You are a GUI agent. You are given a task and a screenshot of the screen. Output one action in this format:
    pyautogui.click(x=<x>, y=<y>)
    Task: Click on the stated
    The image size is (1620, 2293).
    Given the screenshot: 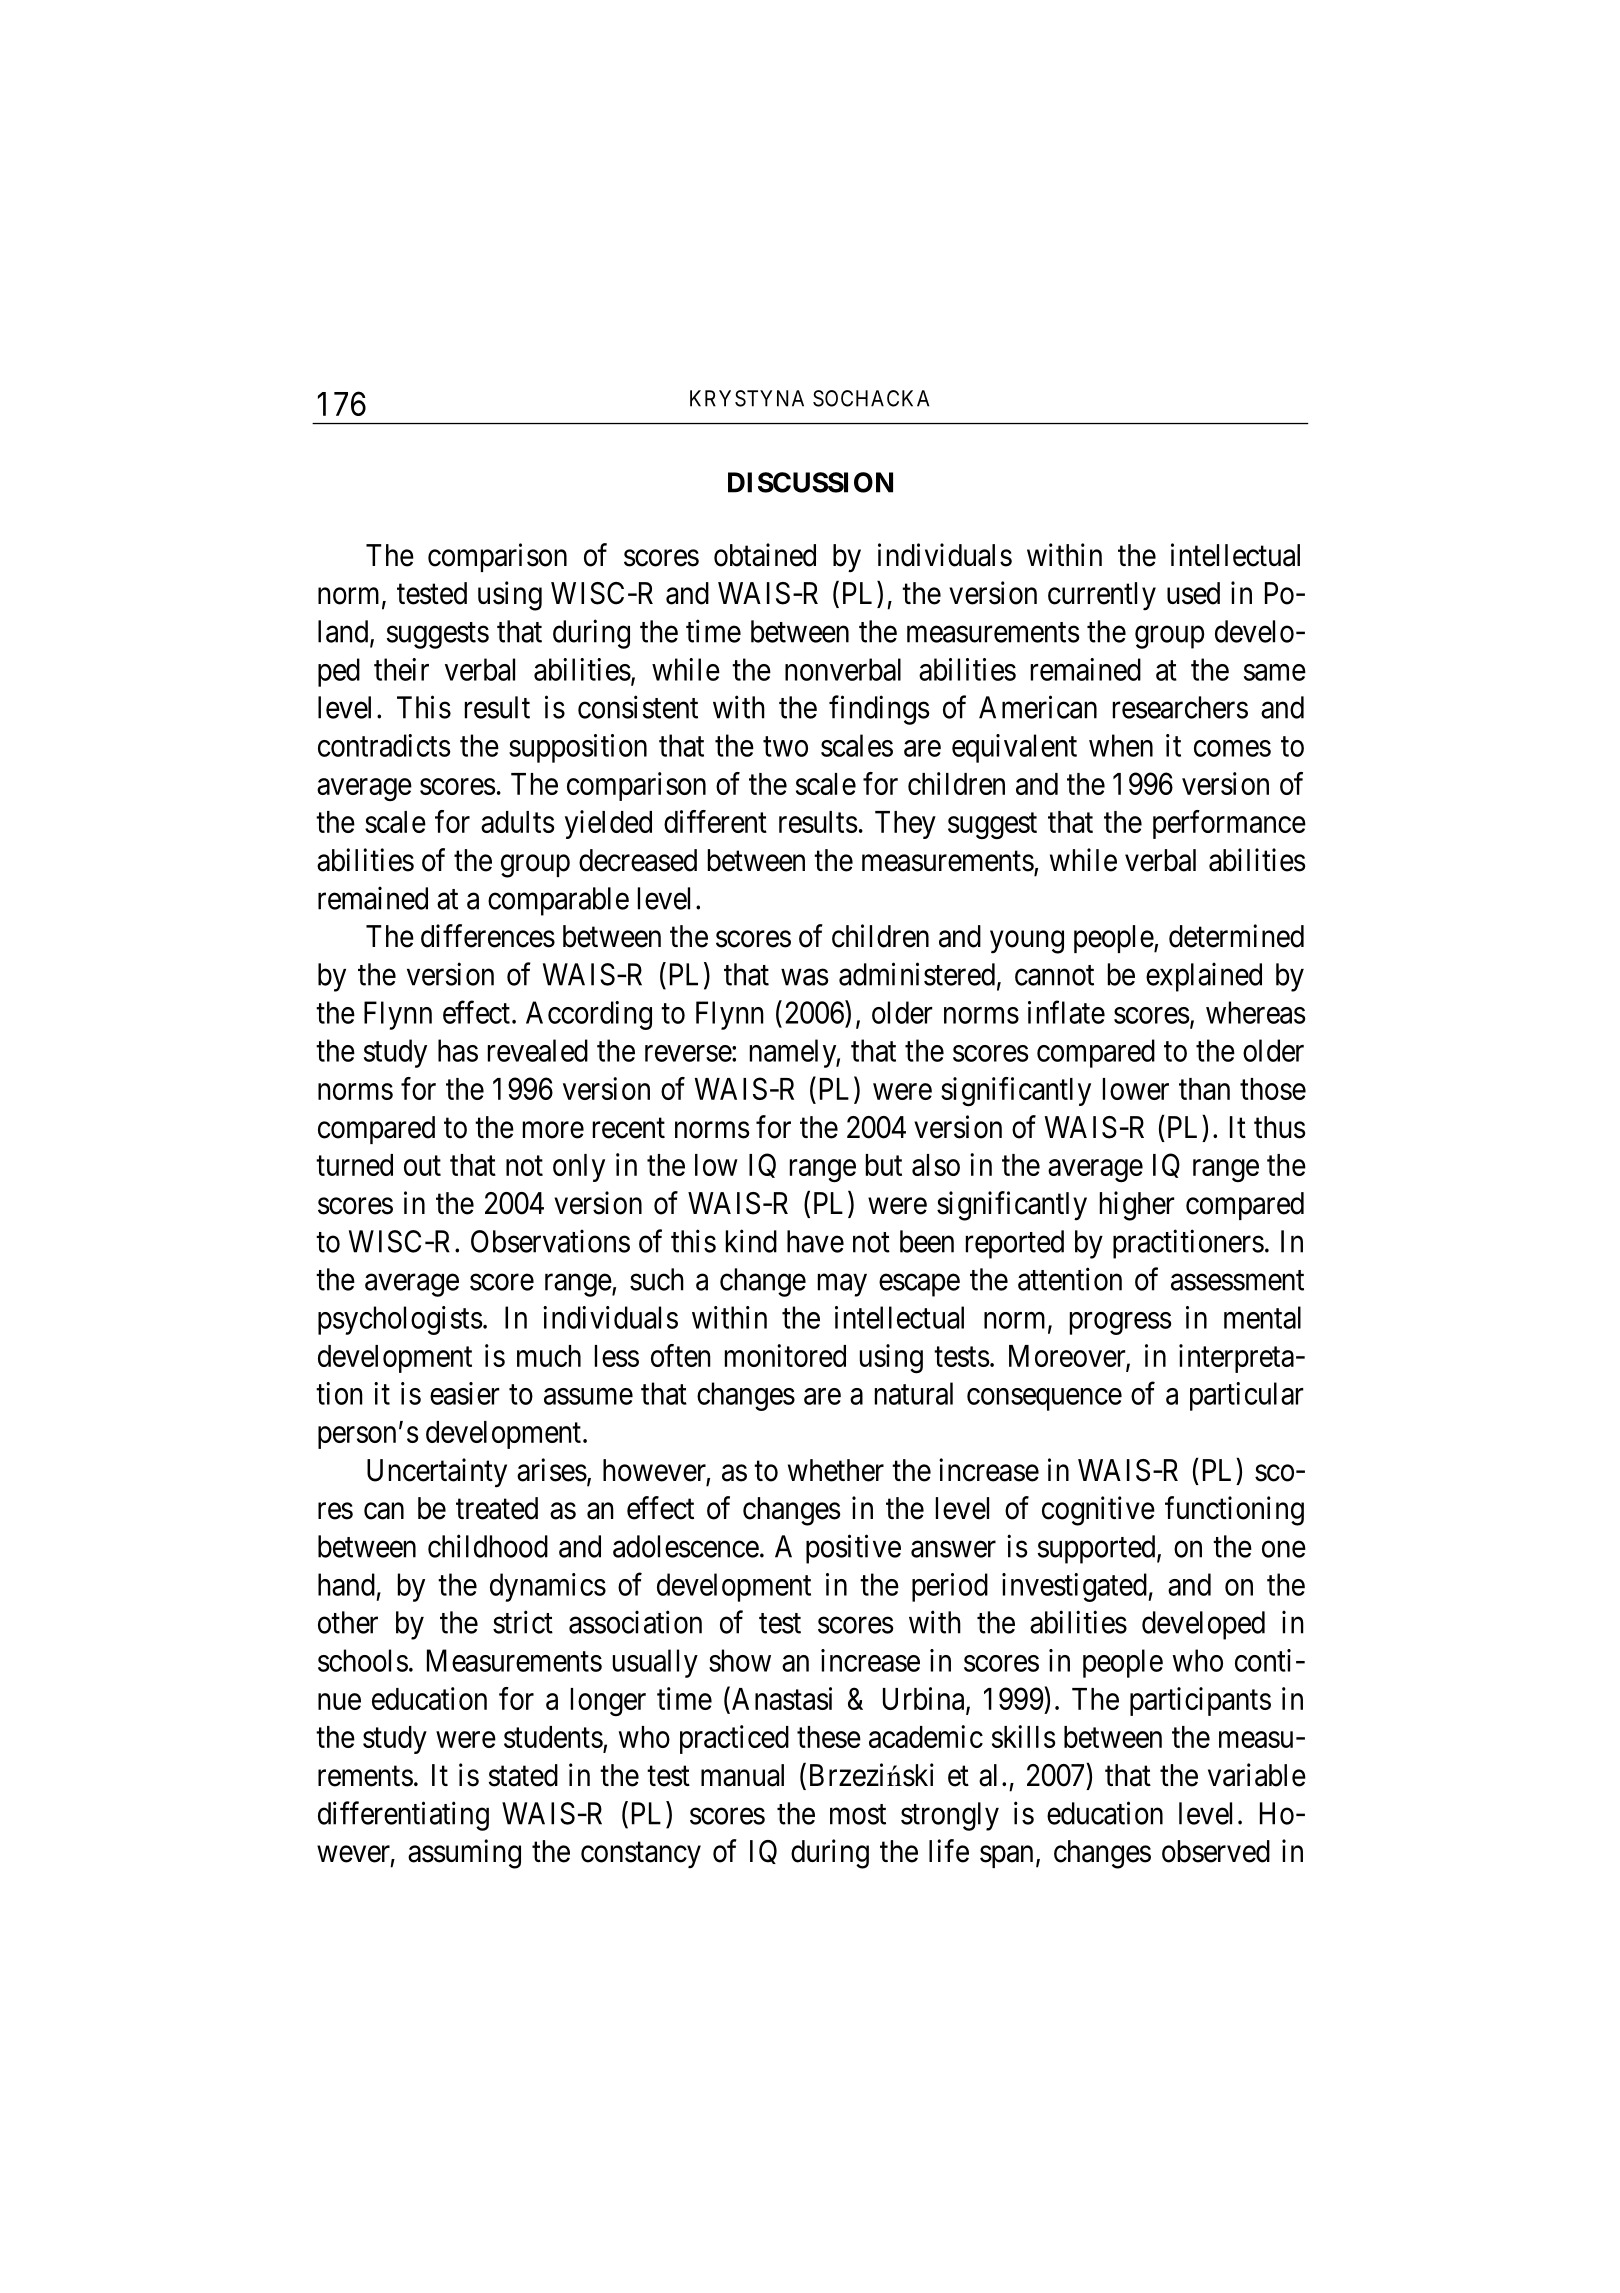 What is the action you would take?
    pyautogui.click(x=523, y=1775)
